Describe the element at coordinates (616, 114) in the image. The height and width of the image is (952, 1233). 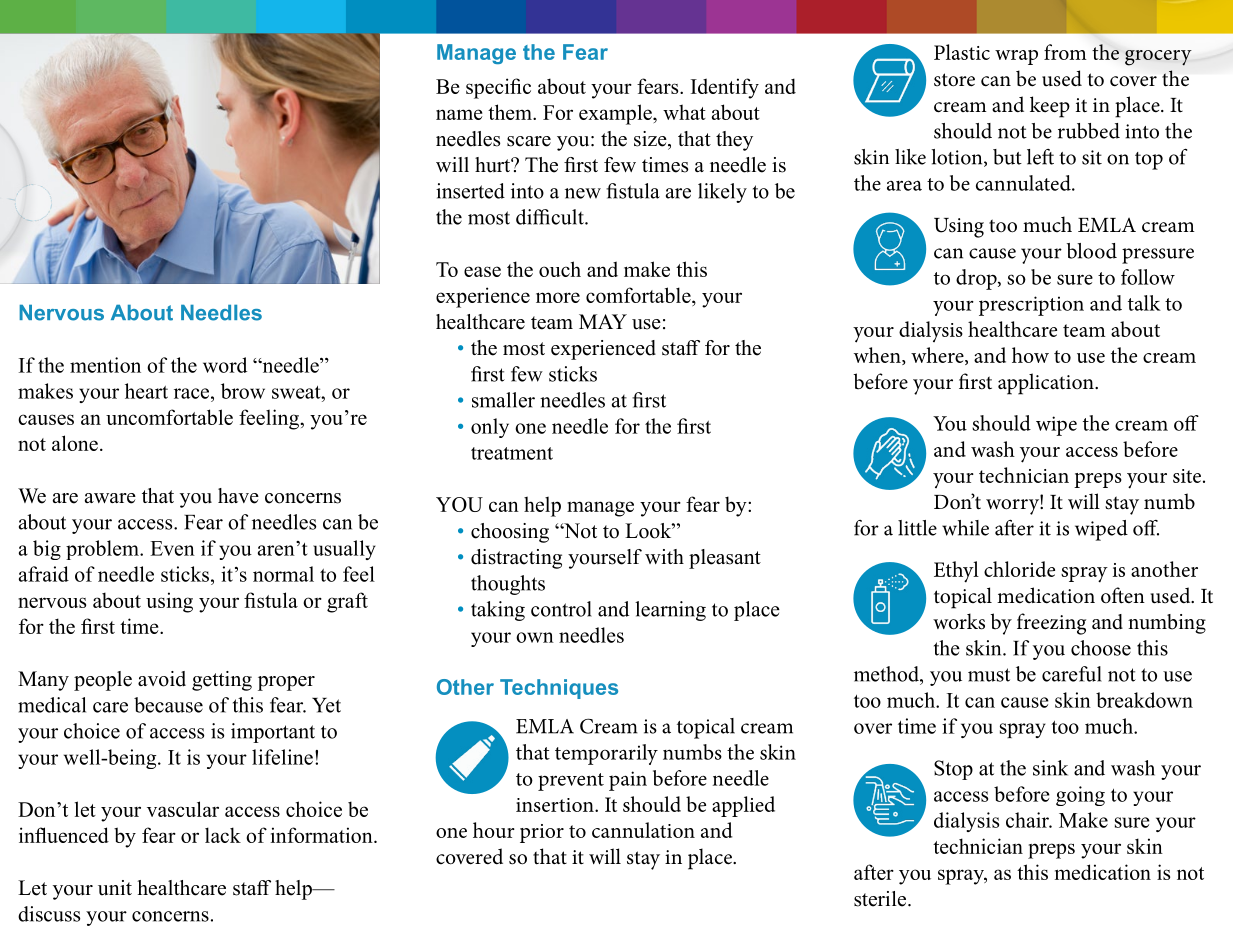
I see `example` at that location.
